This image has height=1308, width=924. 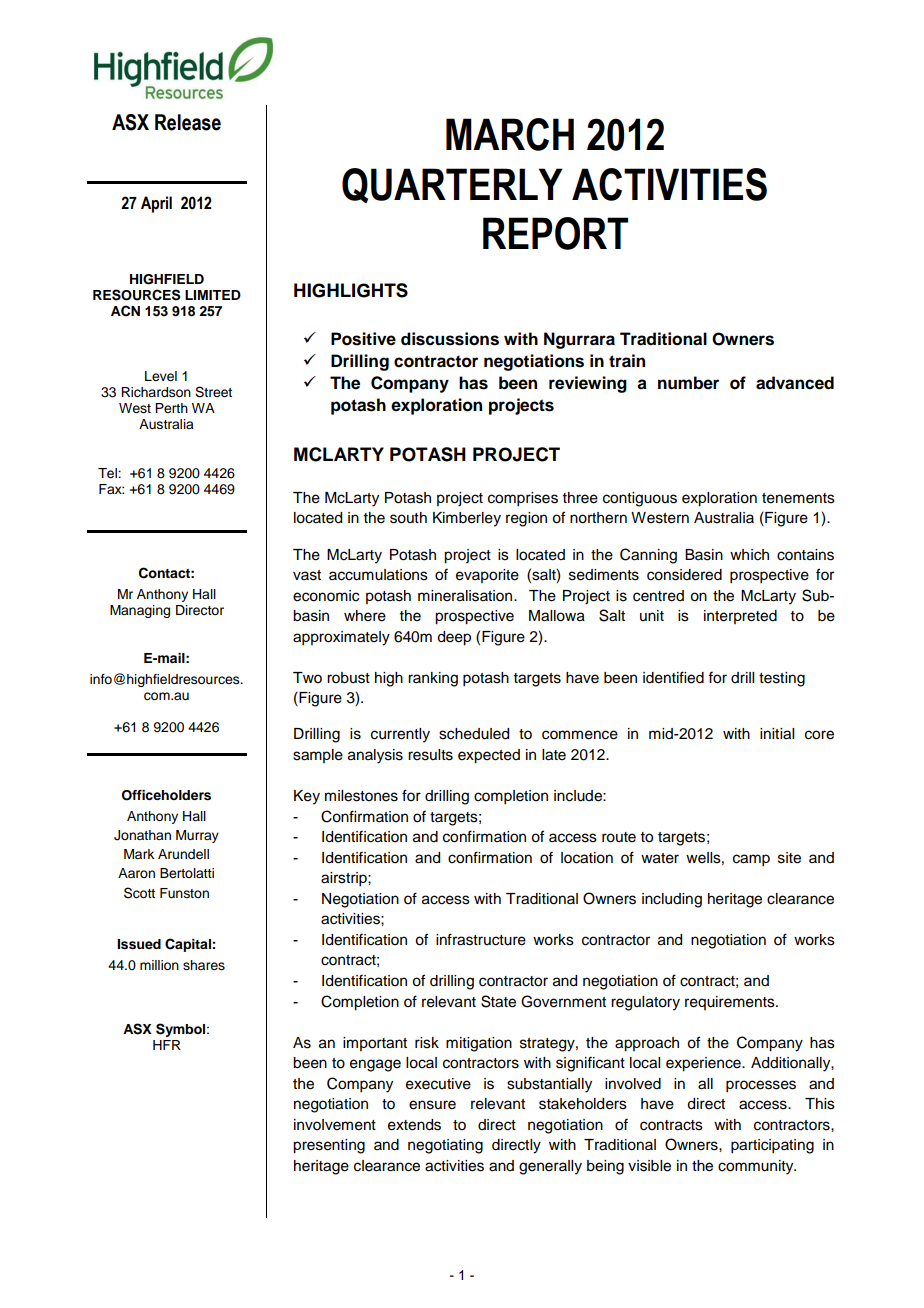 What do you see at coordinates (555, 233) in the image?
I see `REPORT` at bounding box center [555, 233].
